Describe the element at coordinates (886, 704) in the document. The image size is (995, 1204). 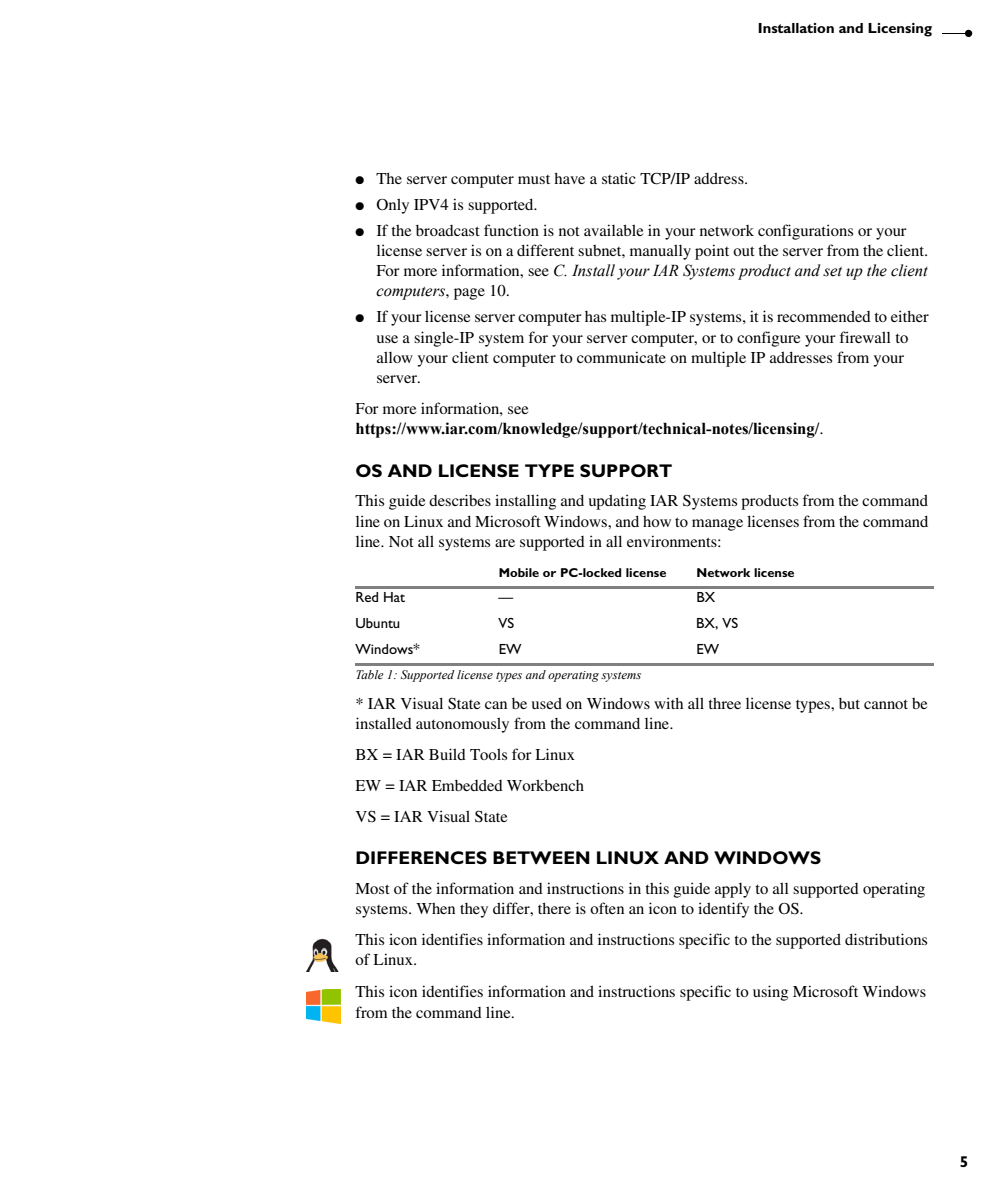
I see `cannot` at that location.
